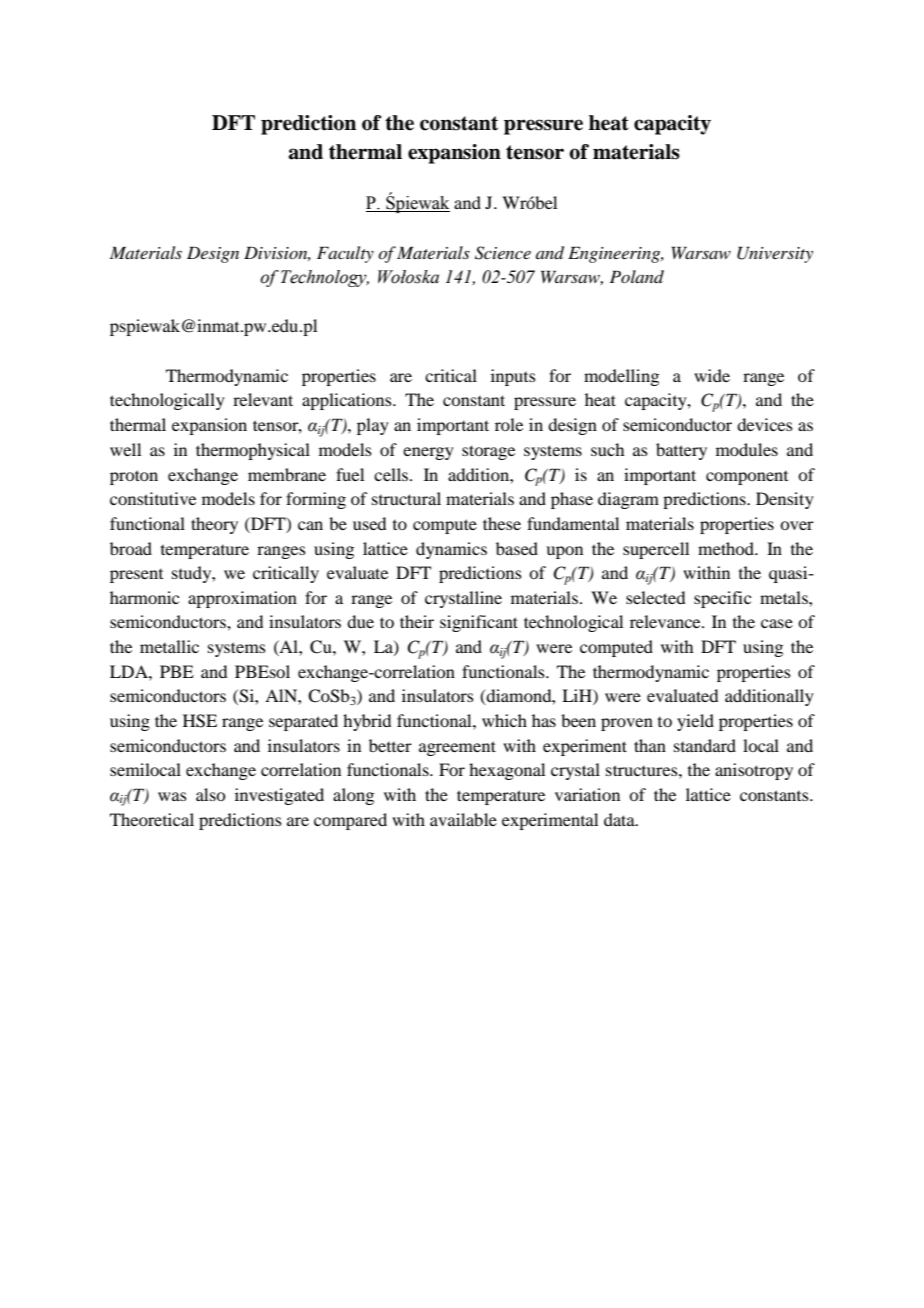 The width and height of the screenshot is (924, 1308). I want to click on available, so click(463, 819).
